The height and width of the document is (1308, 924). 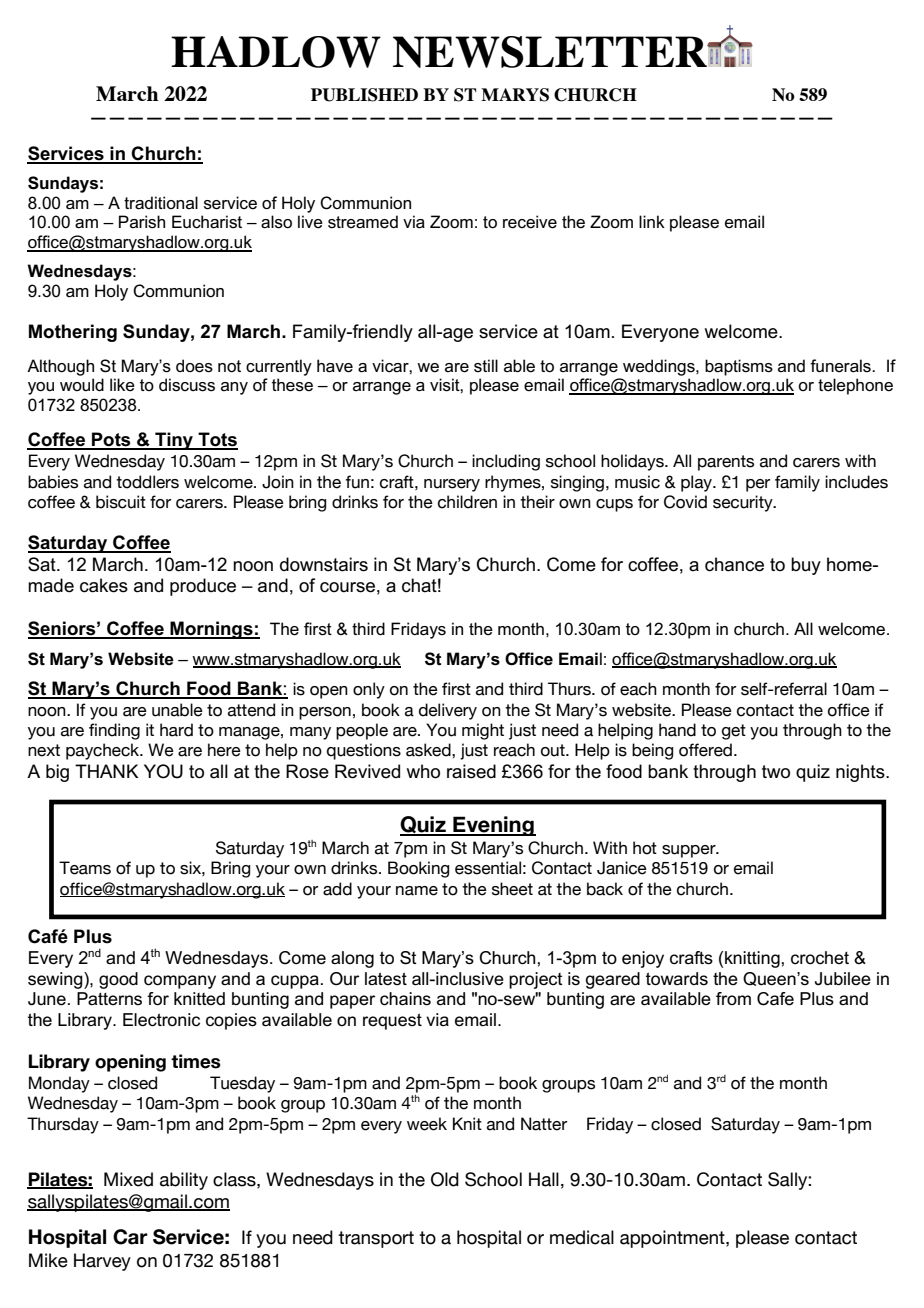 I want to click on traditional, so click(x=161, y=203).
